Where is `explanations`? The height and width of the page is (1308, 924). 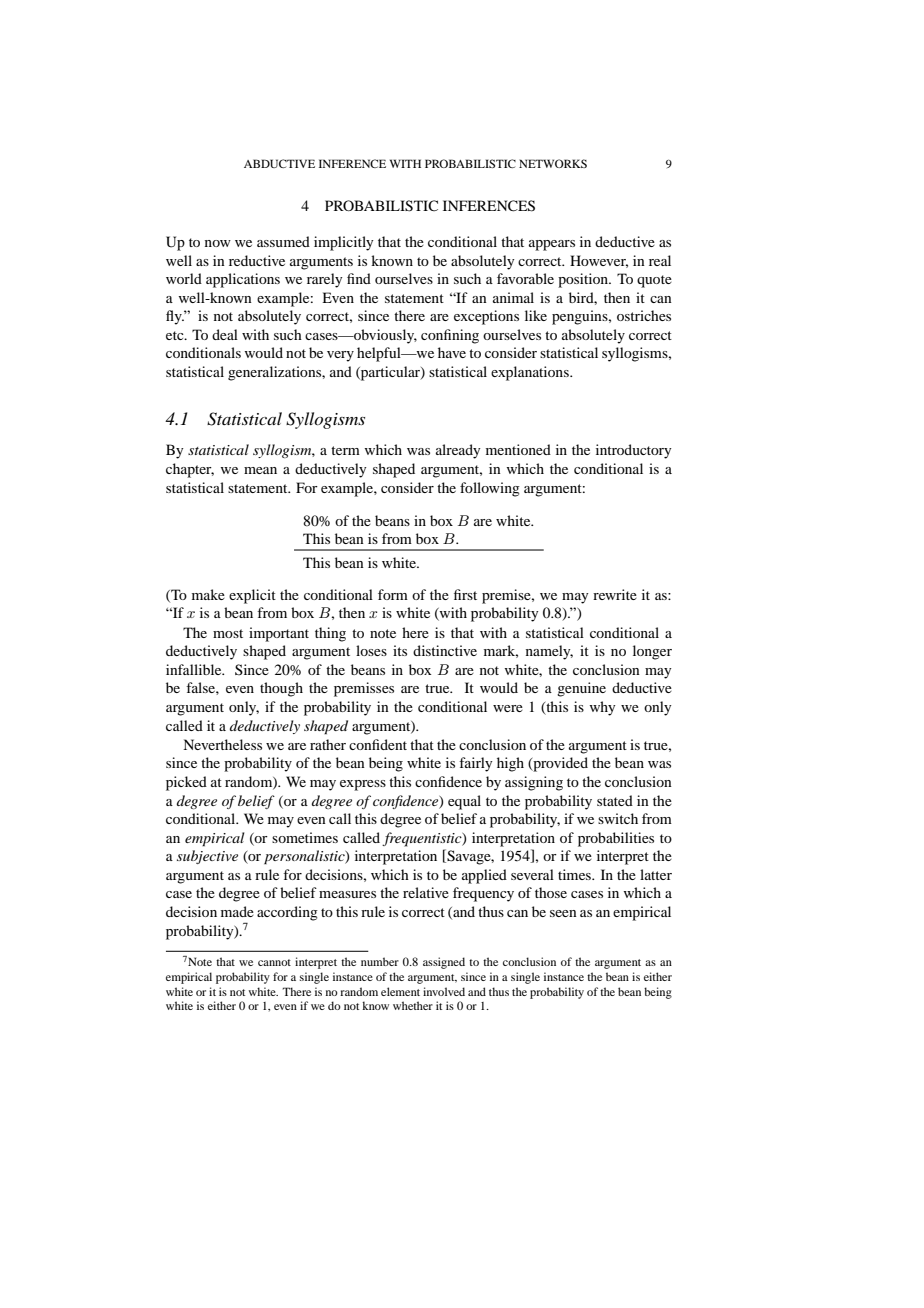
explanations is located at coordinates (531, 373).
